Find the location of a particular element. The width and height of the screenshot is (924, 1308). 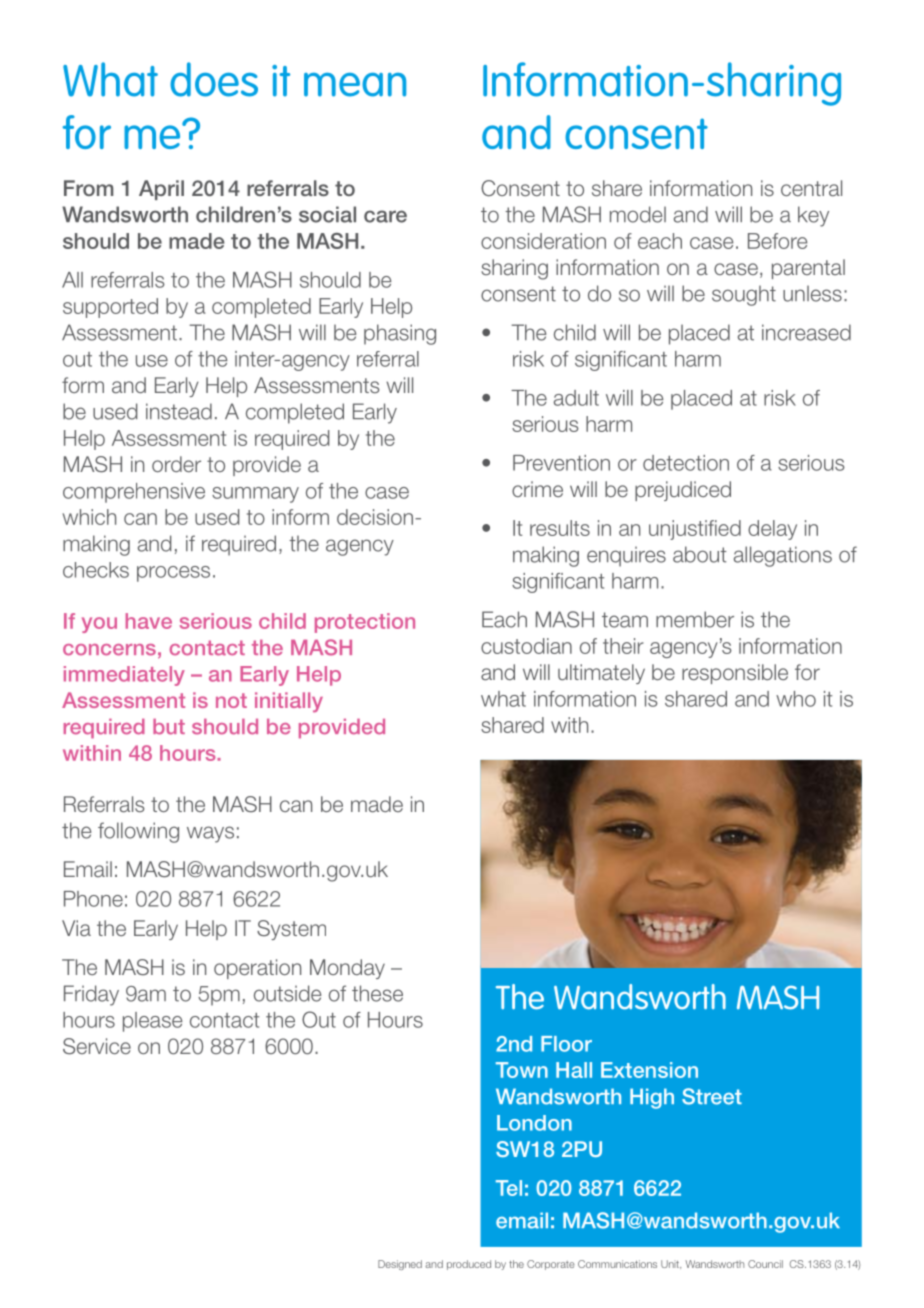

Council is located at coordinates (765, 1264).
